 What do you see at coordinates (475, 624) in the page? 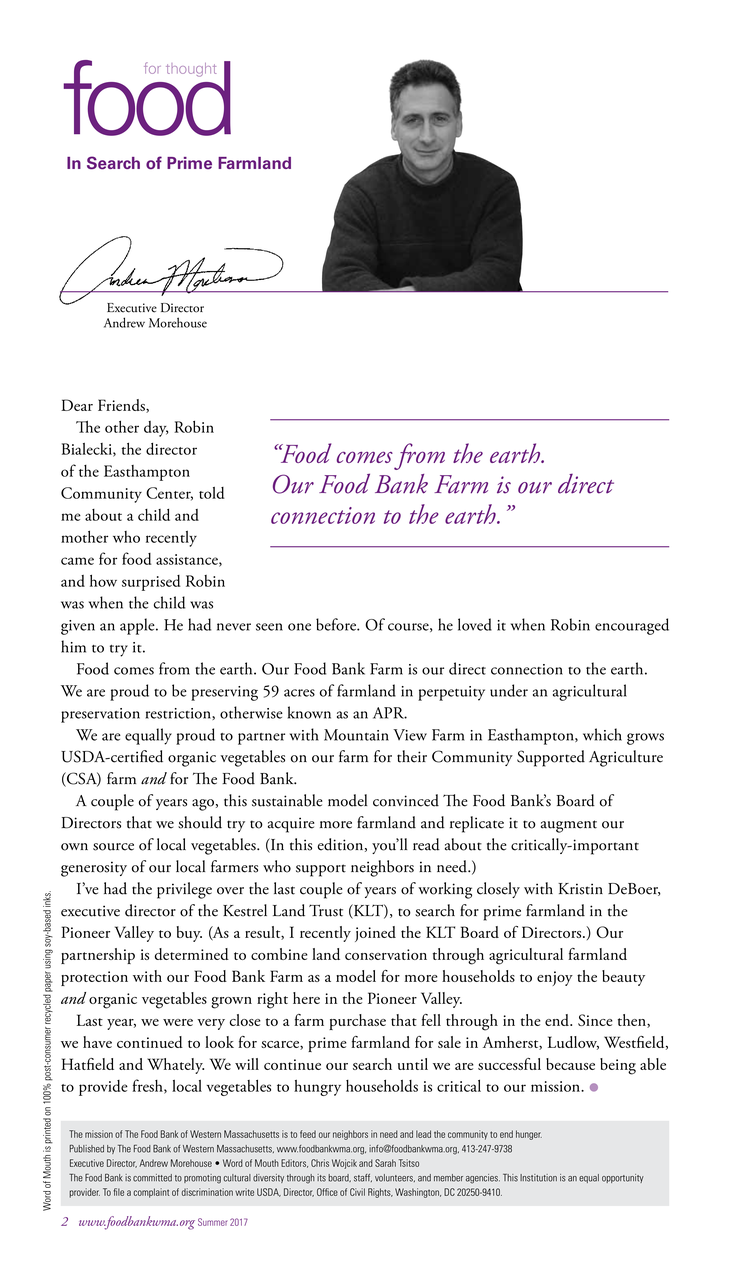
I see `loved` at bounding box center [475, 624].
